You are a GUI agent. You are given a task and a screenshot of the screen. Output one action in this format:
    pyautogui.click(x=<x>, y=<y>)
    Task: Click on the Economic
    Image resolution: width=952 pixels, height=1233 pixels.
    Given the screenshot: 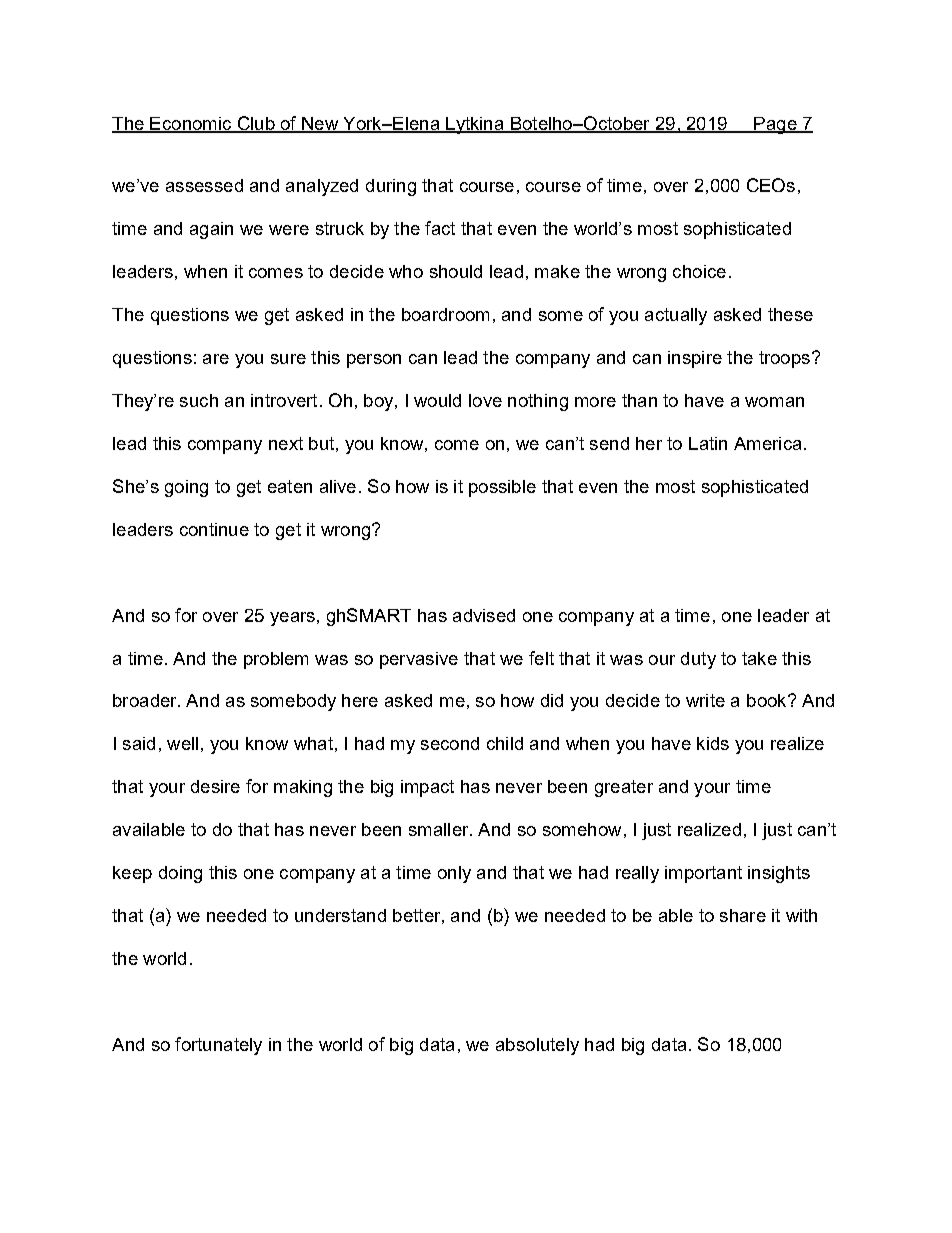 What is the action you would take?
    pyautogui.click(x=191, y=124)
